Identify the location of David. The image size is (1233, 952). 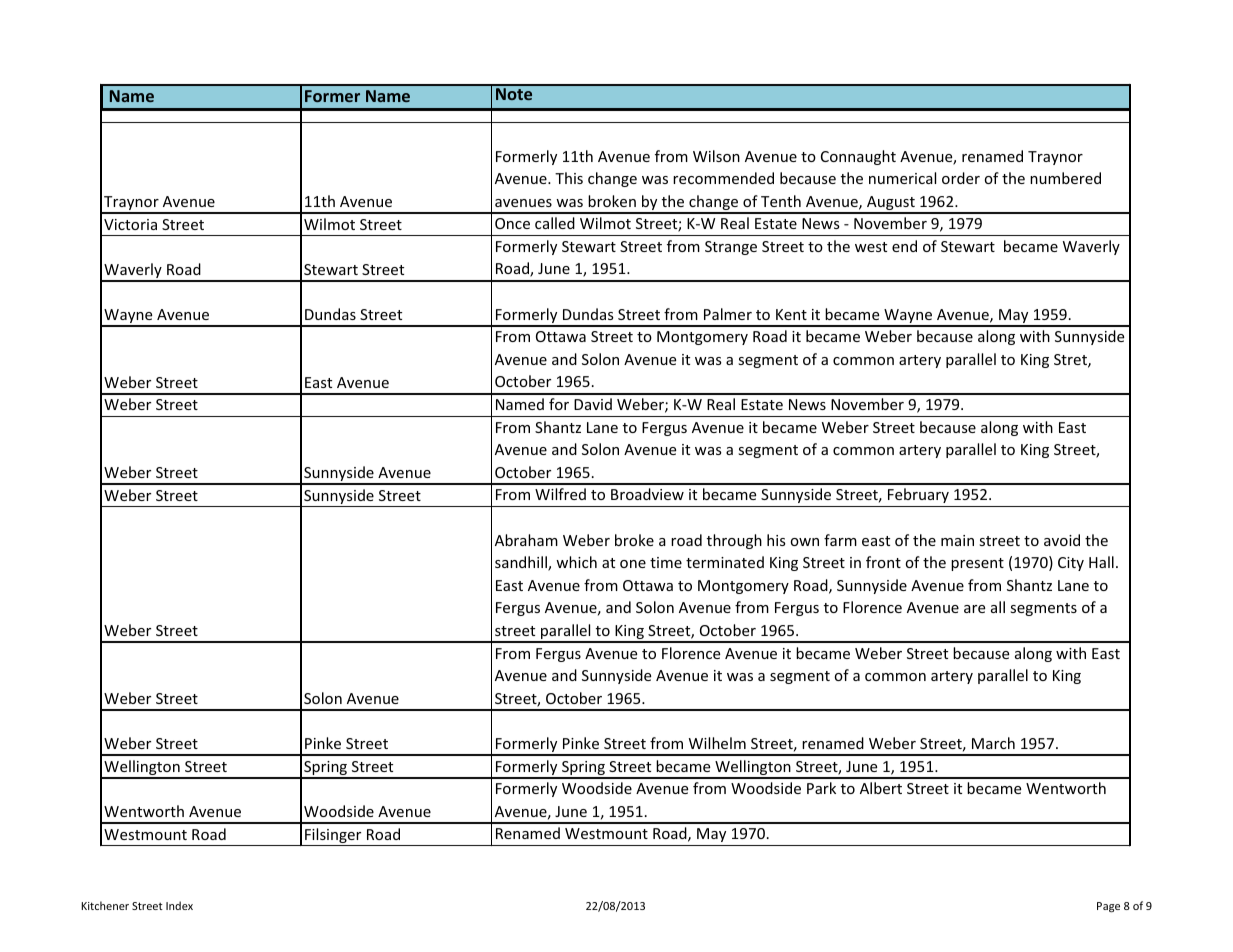
(593, 404).
